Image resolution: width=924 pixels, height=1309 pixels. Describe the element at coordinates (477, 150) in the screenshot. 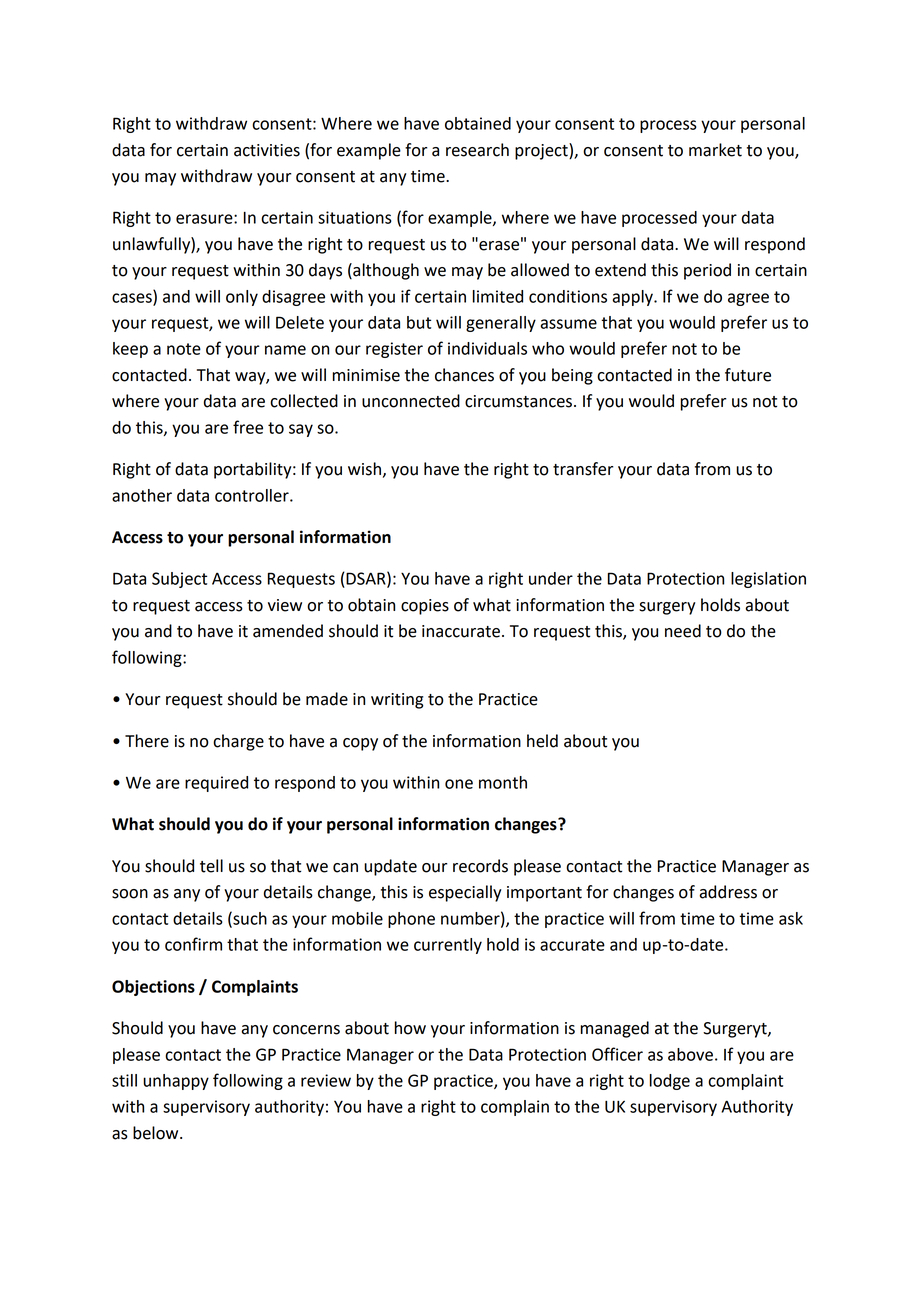

I see `research` at that location.
